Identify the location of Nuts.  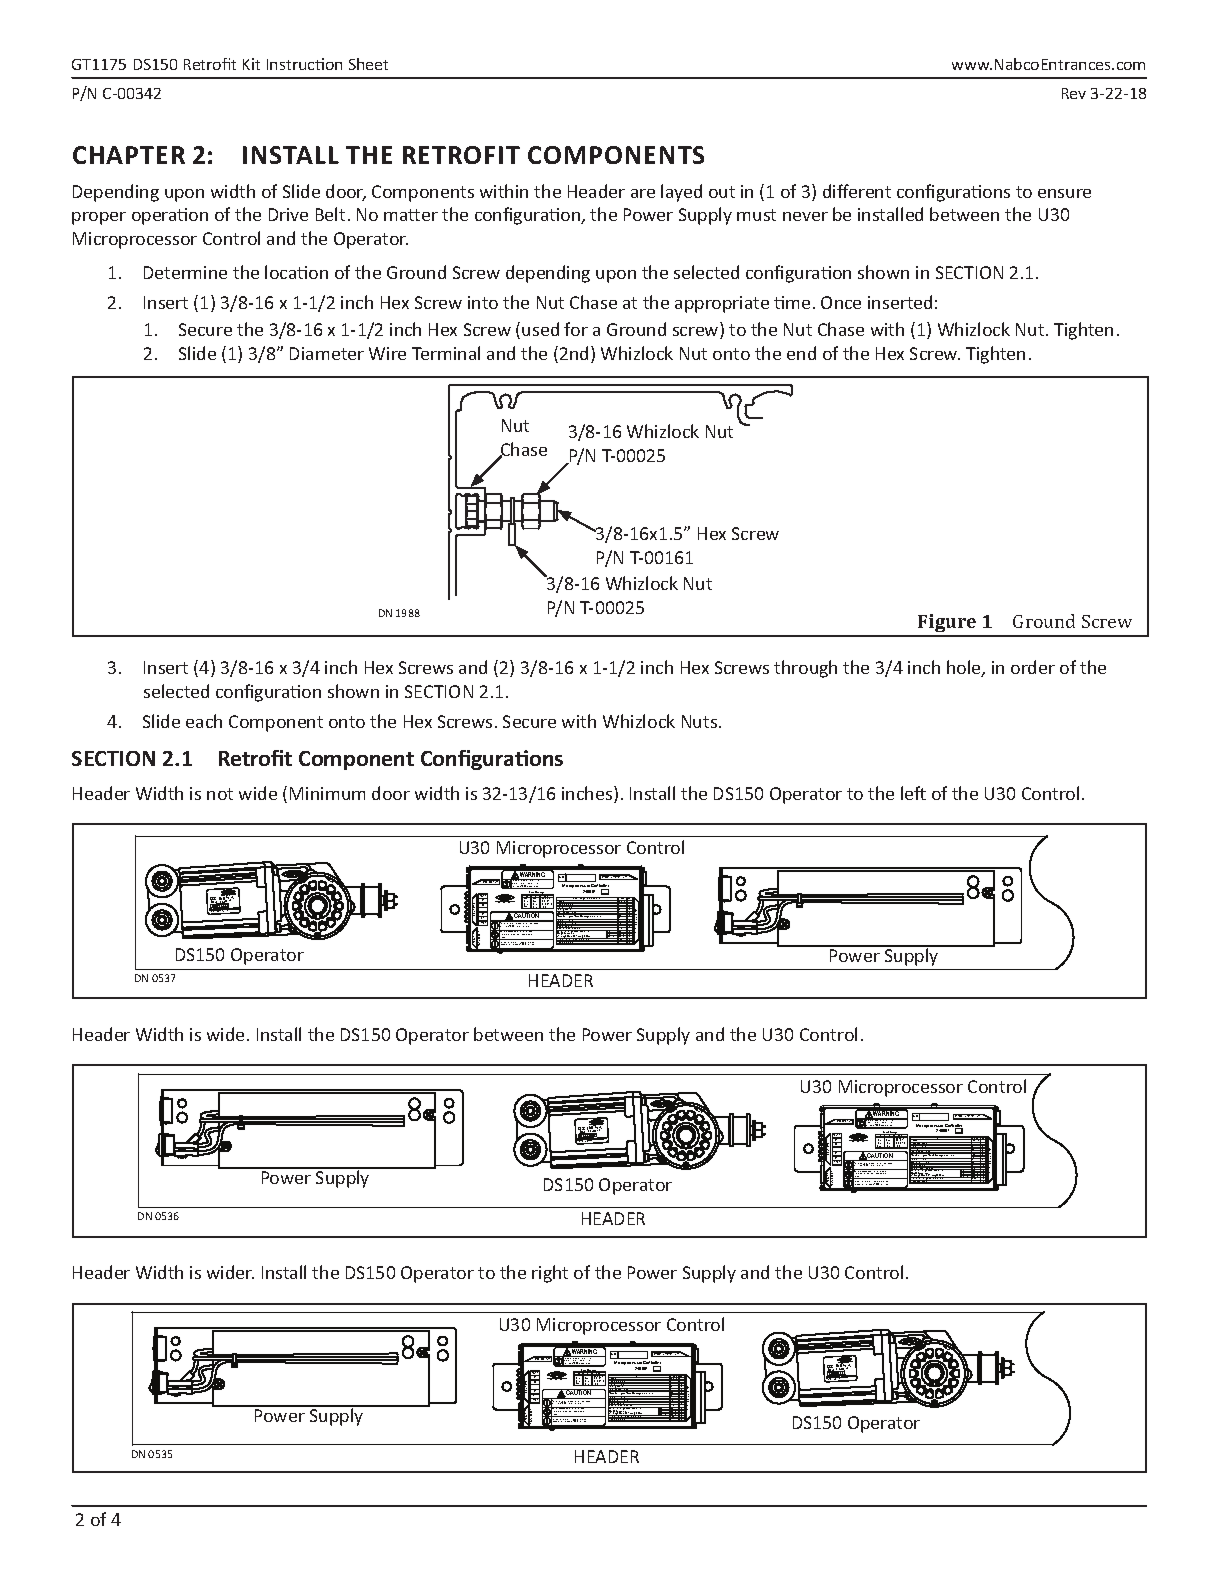
(699, 721).
